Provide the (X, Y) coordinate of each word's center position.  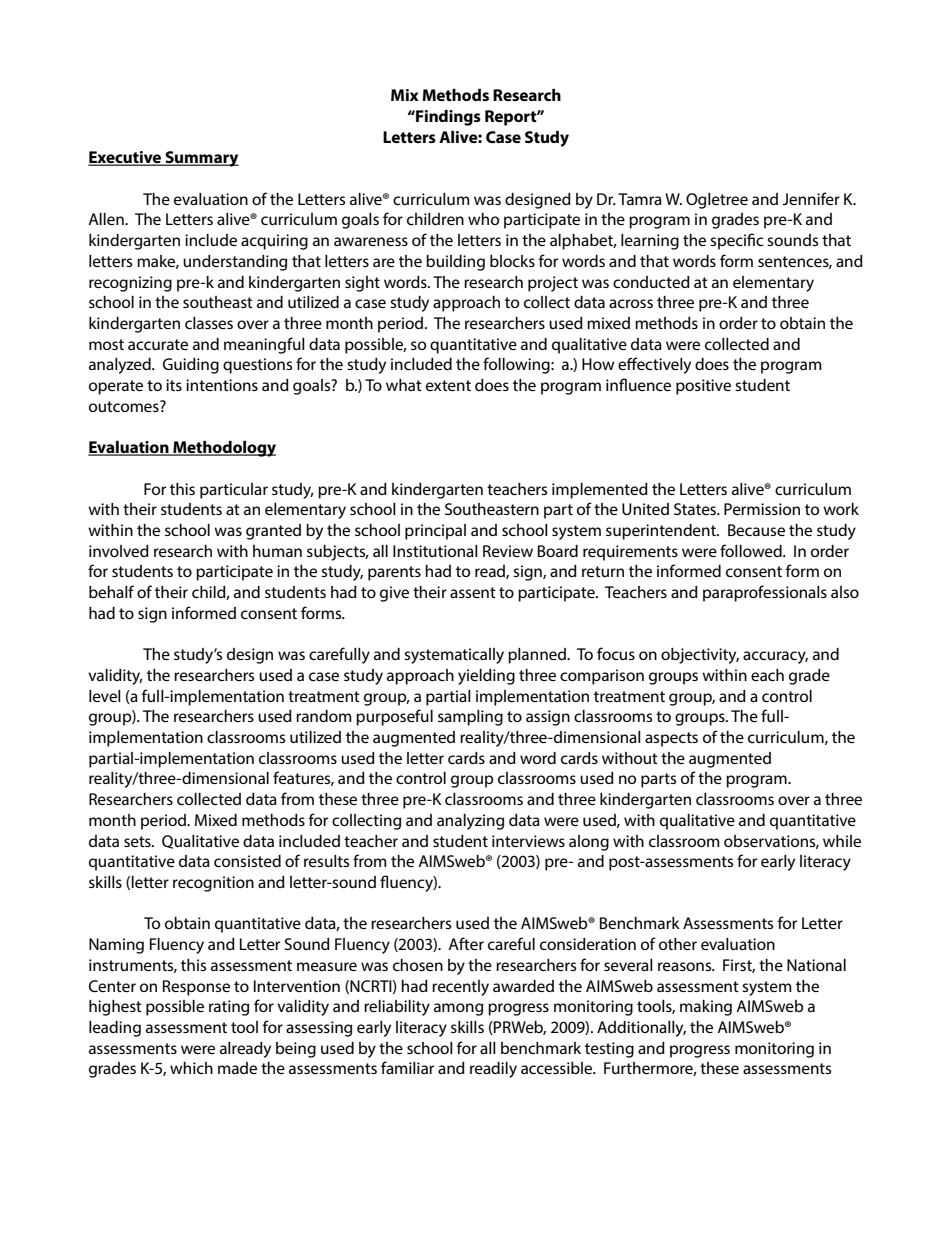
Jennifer (811, 198)
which (191, 1068)
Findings (447, 118)
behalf (111, 591)
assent (473, 592)
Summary (201, 159)
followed (752, 550)
